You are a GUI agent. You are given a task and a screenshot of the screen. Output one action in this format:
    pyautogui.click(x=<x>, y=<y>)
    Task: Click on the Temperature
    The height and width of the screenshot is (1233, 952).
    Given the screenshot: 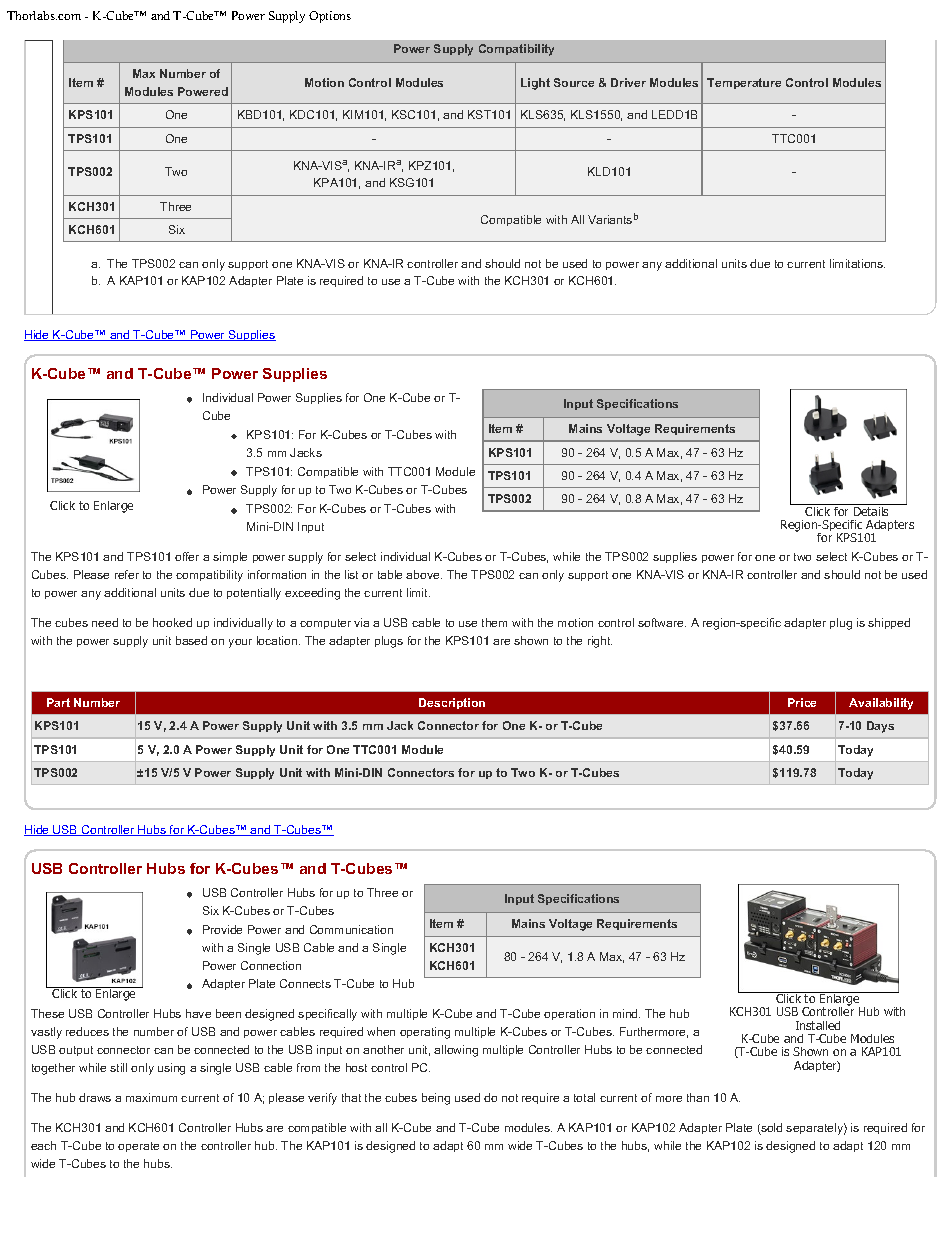 What is the action you would take?
    pyautogui.click(x=744, y=83)
